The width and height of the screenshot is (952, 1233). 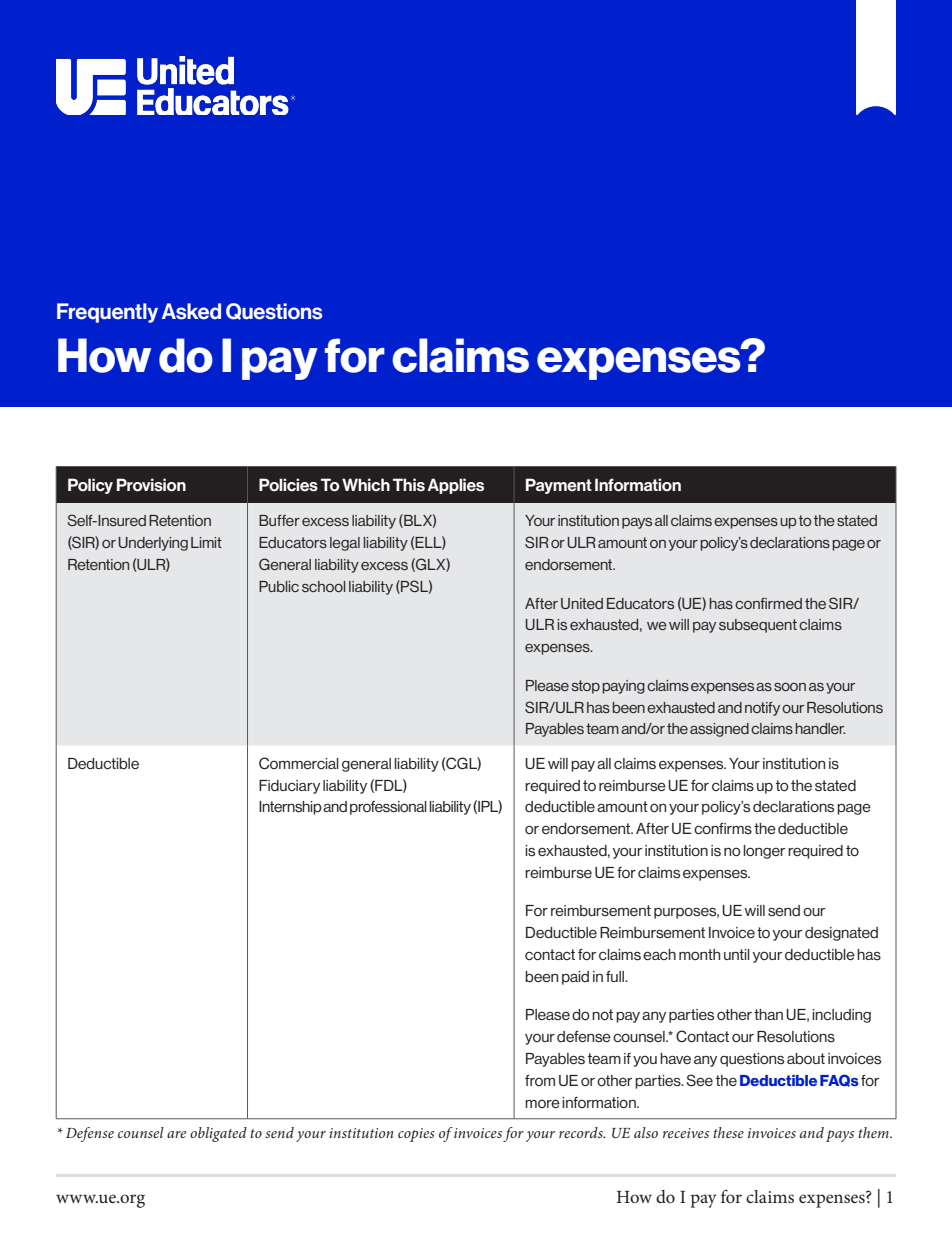 What do you see at coordinates (455, 486) in the screenshot?
I see `Applies` at bounding box center [455, 486].
